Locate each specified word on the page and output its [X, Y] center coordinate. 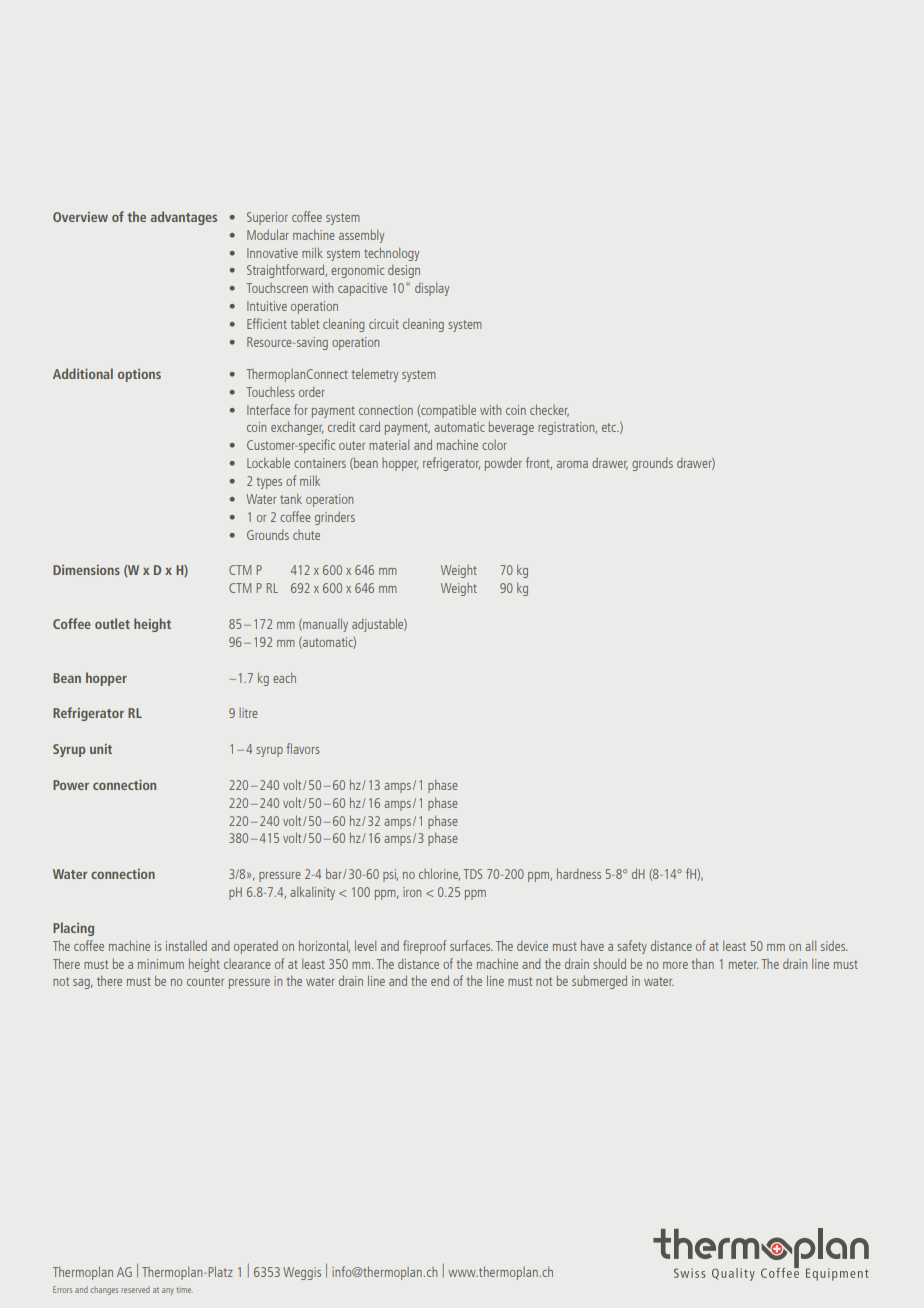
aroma [572, 464]
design [404, 271]
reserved [135, 1289]
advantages [184, 218]
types [269, 483]
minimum [161, 964]
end [440, 980]
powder [503, 464]
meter [743, 964]
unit [101, 749]
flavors [303, 748]
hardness [579, 873]
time [184, 1290]
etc [610, 427]
